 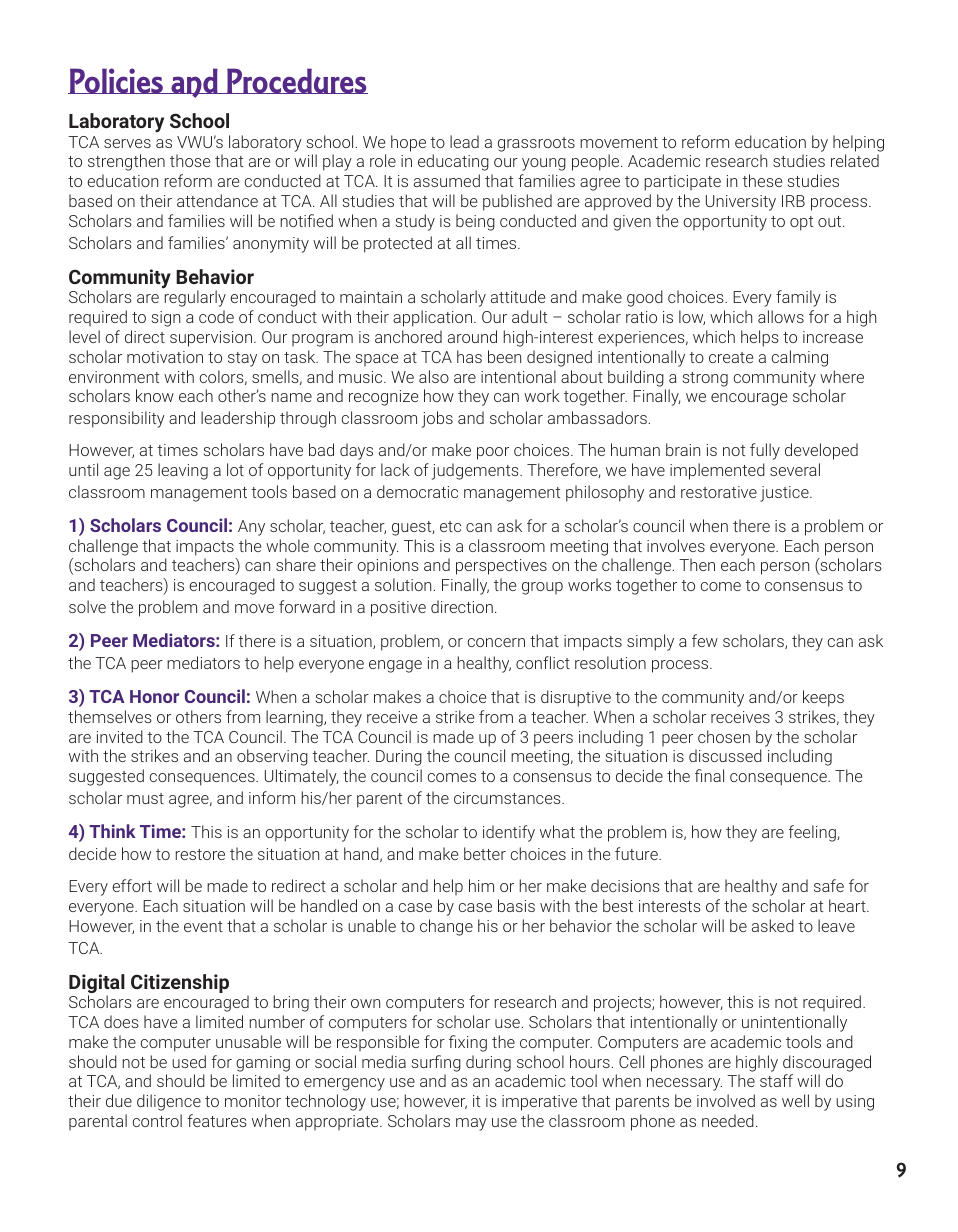 I want to click on educating, so click(x=453, y=162).
